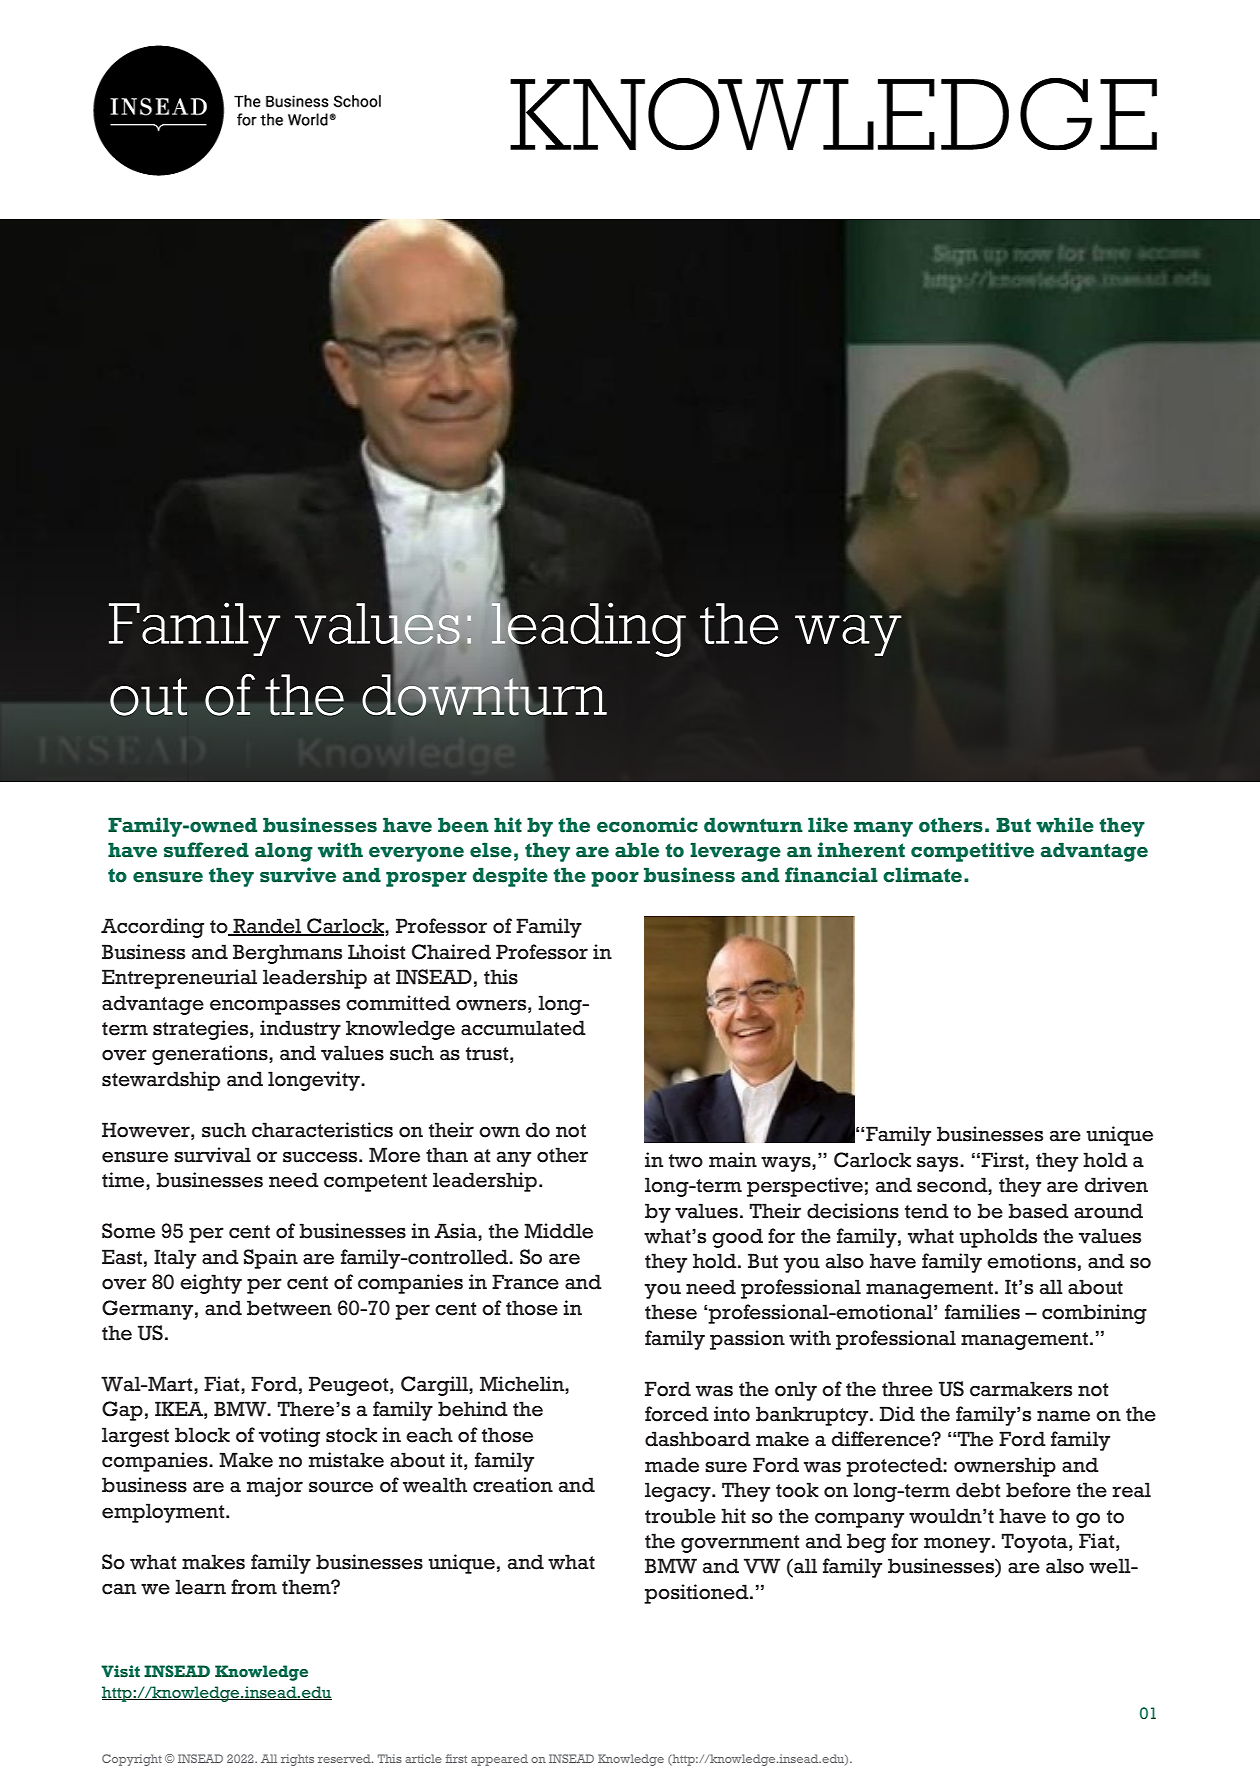  What do you see at coordinates (671, 1312) in the page?
I see `these` at bounding box center [671, 1312].
